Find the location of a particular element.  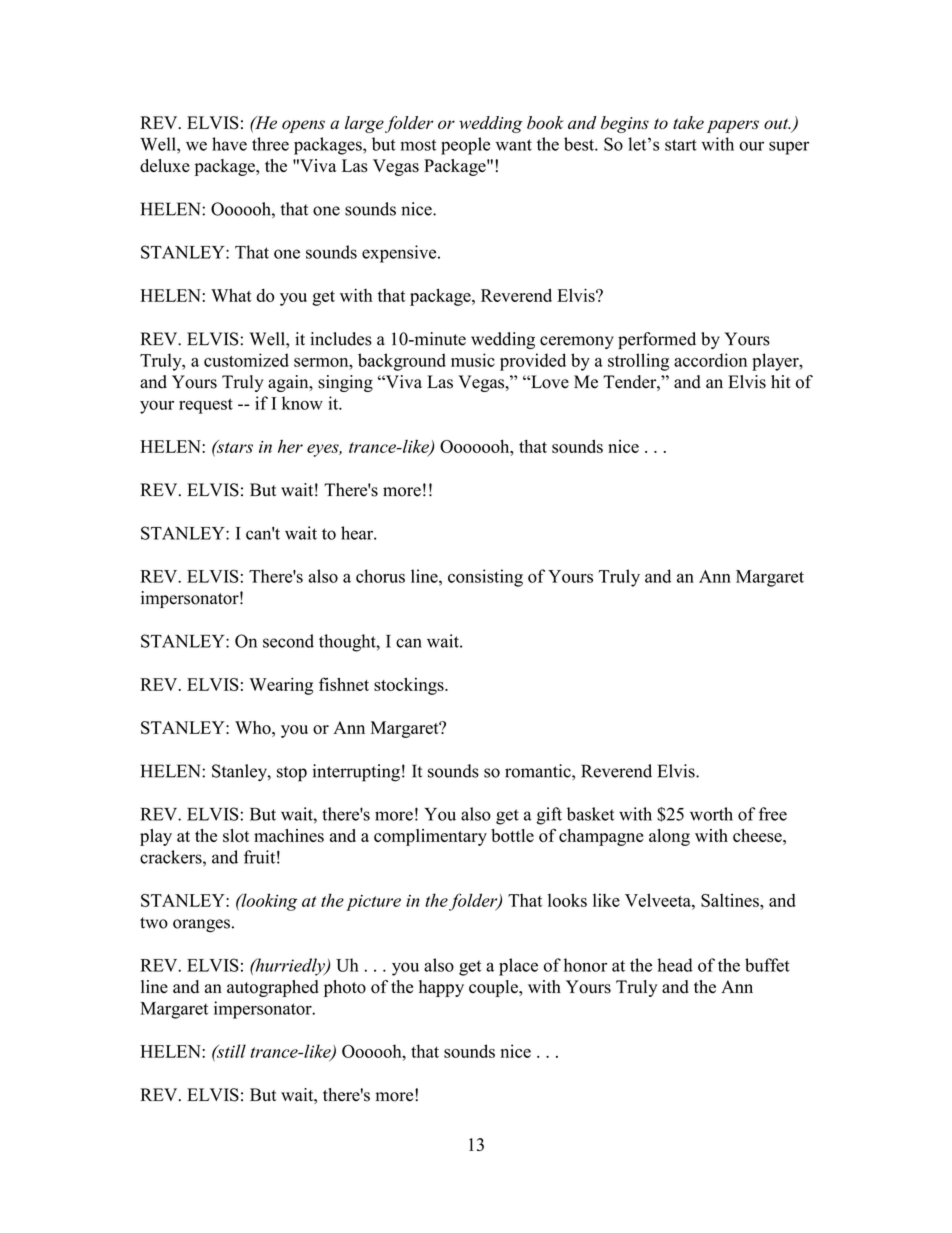

autographed is located at coordinates (273, 988).
